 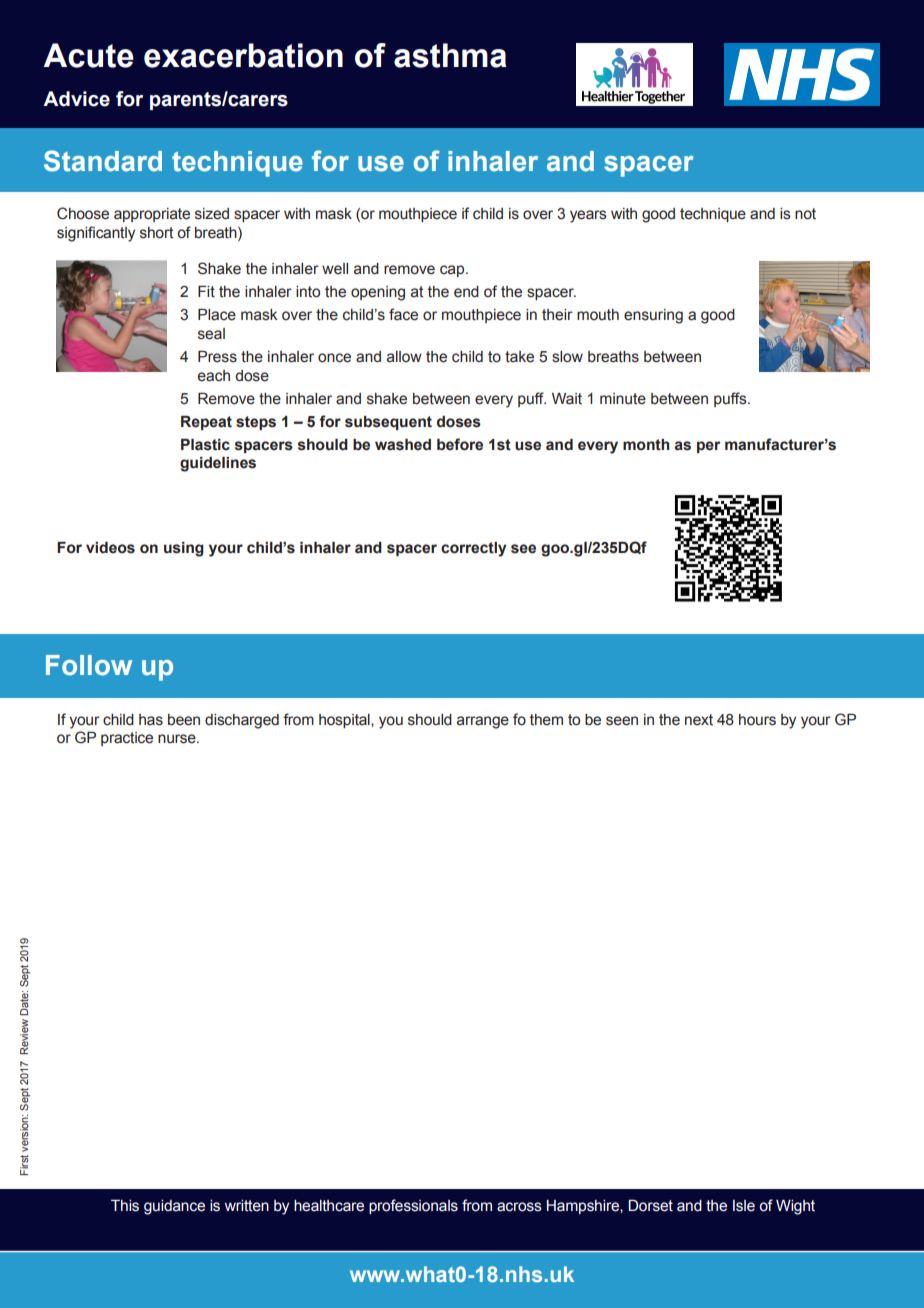 I want to click on ensuring, so click(x=653, y=316).
